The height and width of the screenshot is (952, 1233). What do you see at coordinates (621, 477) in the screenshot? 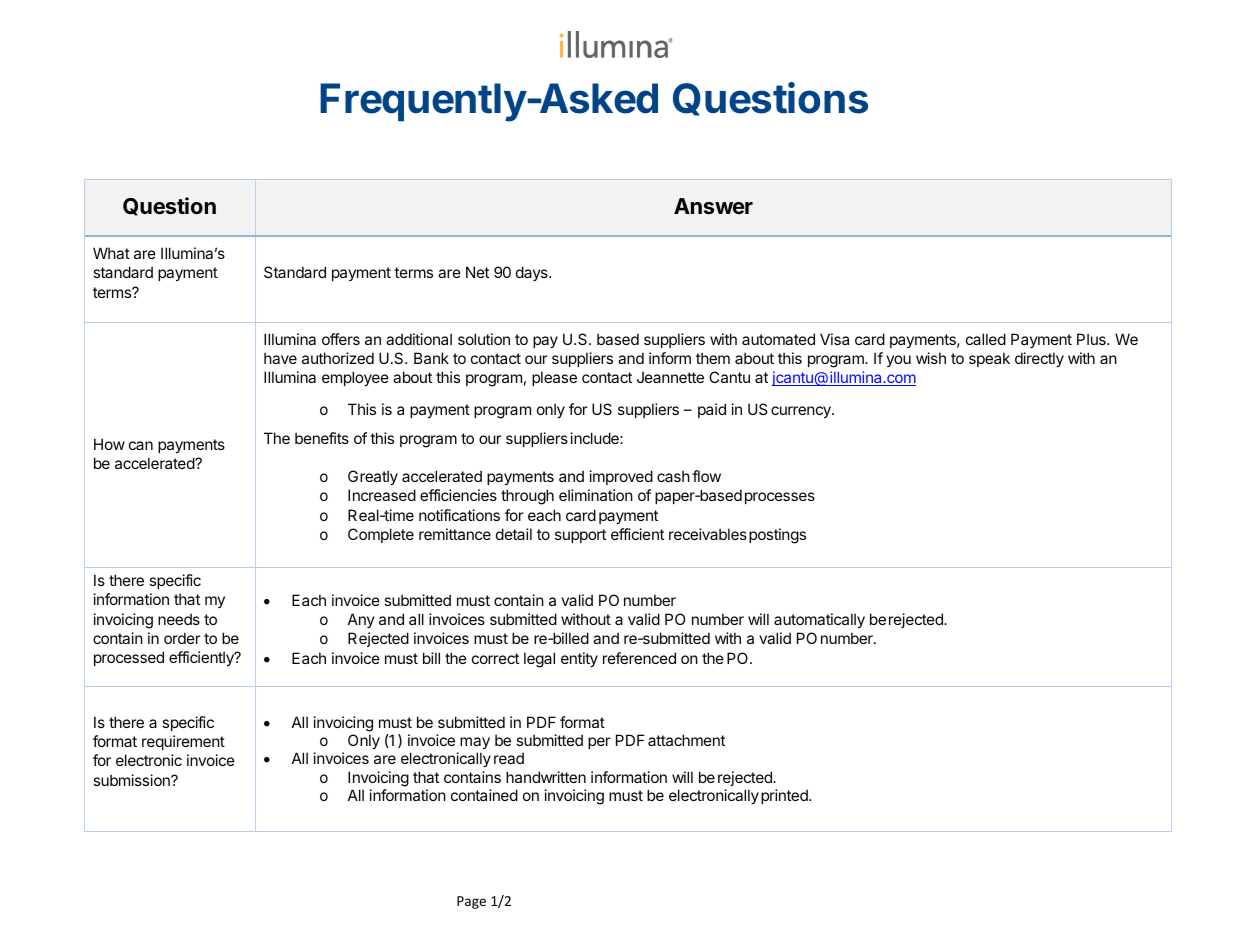
I see `improved` at bounding box center [621, 477].
